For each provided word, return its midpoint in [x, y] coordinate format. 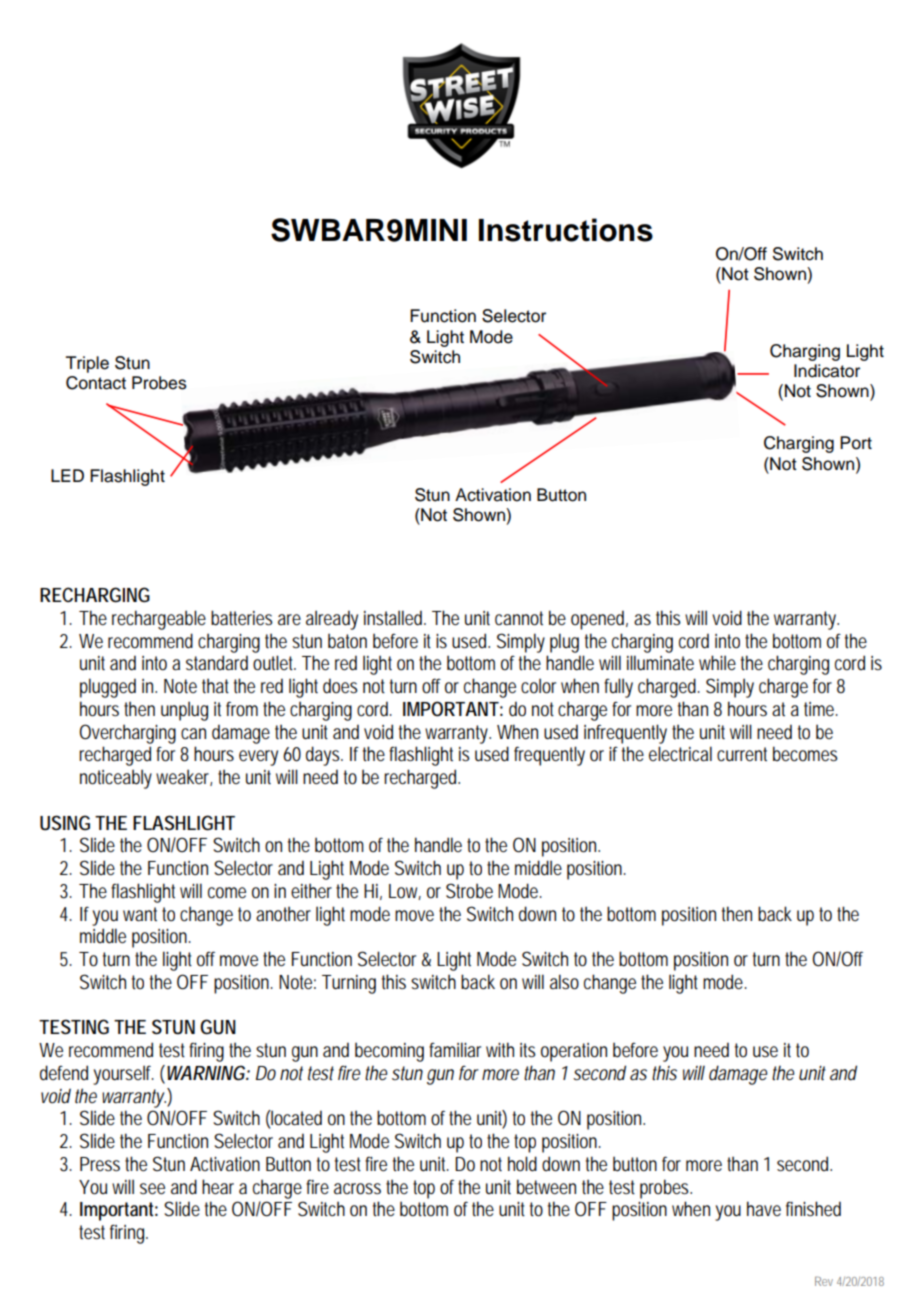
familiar [455, 1050]
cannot [519, 618]
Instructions [566, 230]
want [140, 914]
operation [574, 1052]
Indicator [827, 371]
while [717, 663]
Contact [96, 383]
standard [217, 663]
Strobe [469, 891]
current [742, 754]
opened [597, 620]
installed [393, 618]
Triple [87, 364]
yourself [123, 1075]
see [152, 1189]
